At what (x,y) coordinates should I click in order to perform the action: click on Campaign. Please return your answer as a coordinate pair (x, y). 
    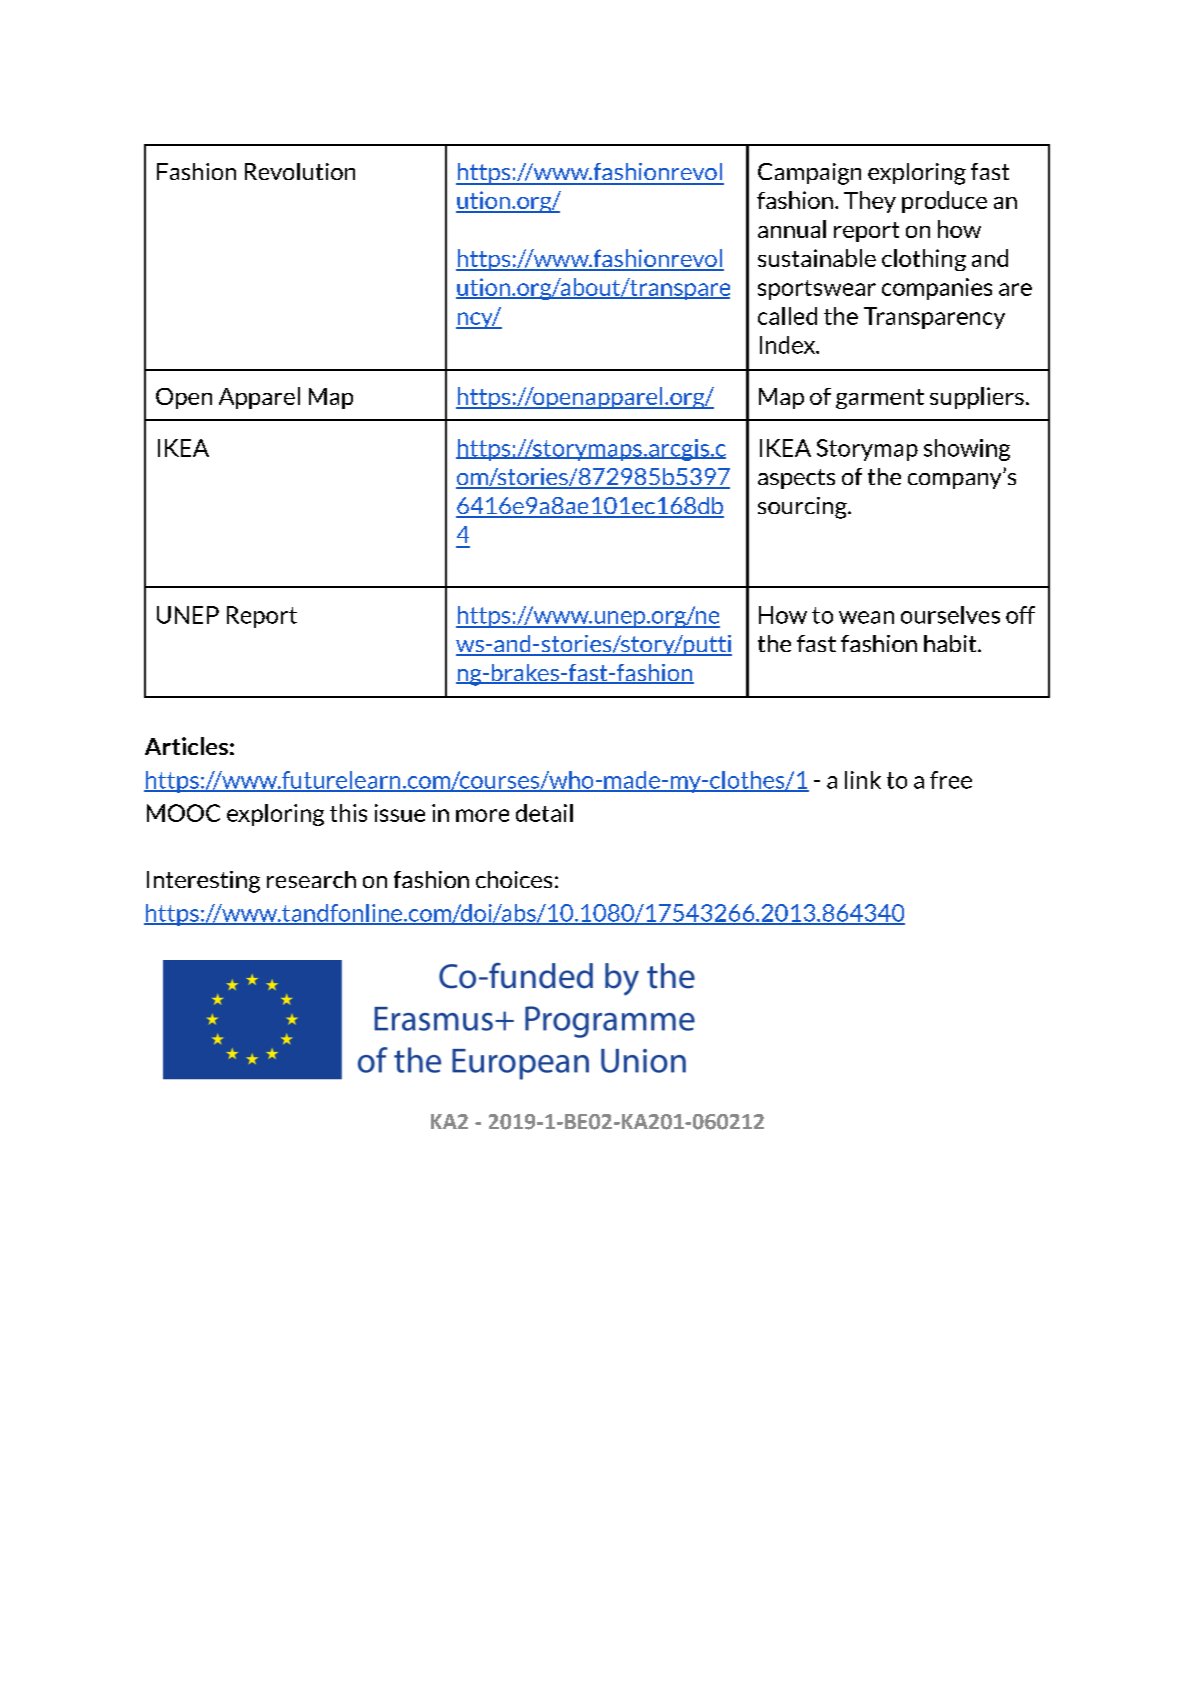
    Looking at the image, I should click on (809, 174).
